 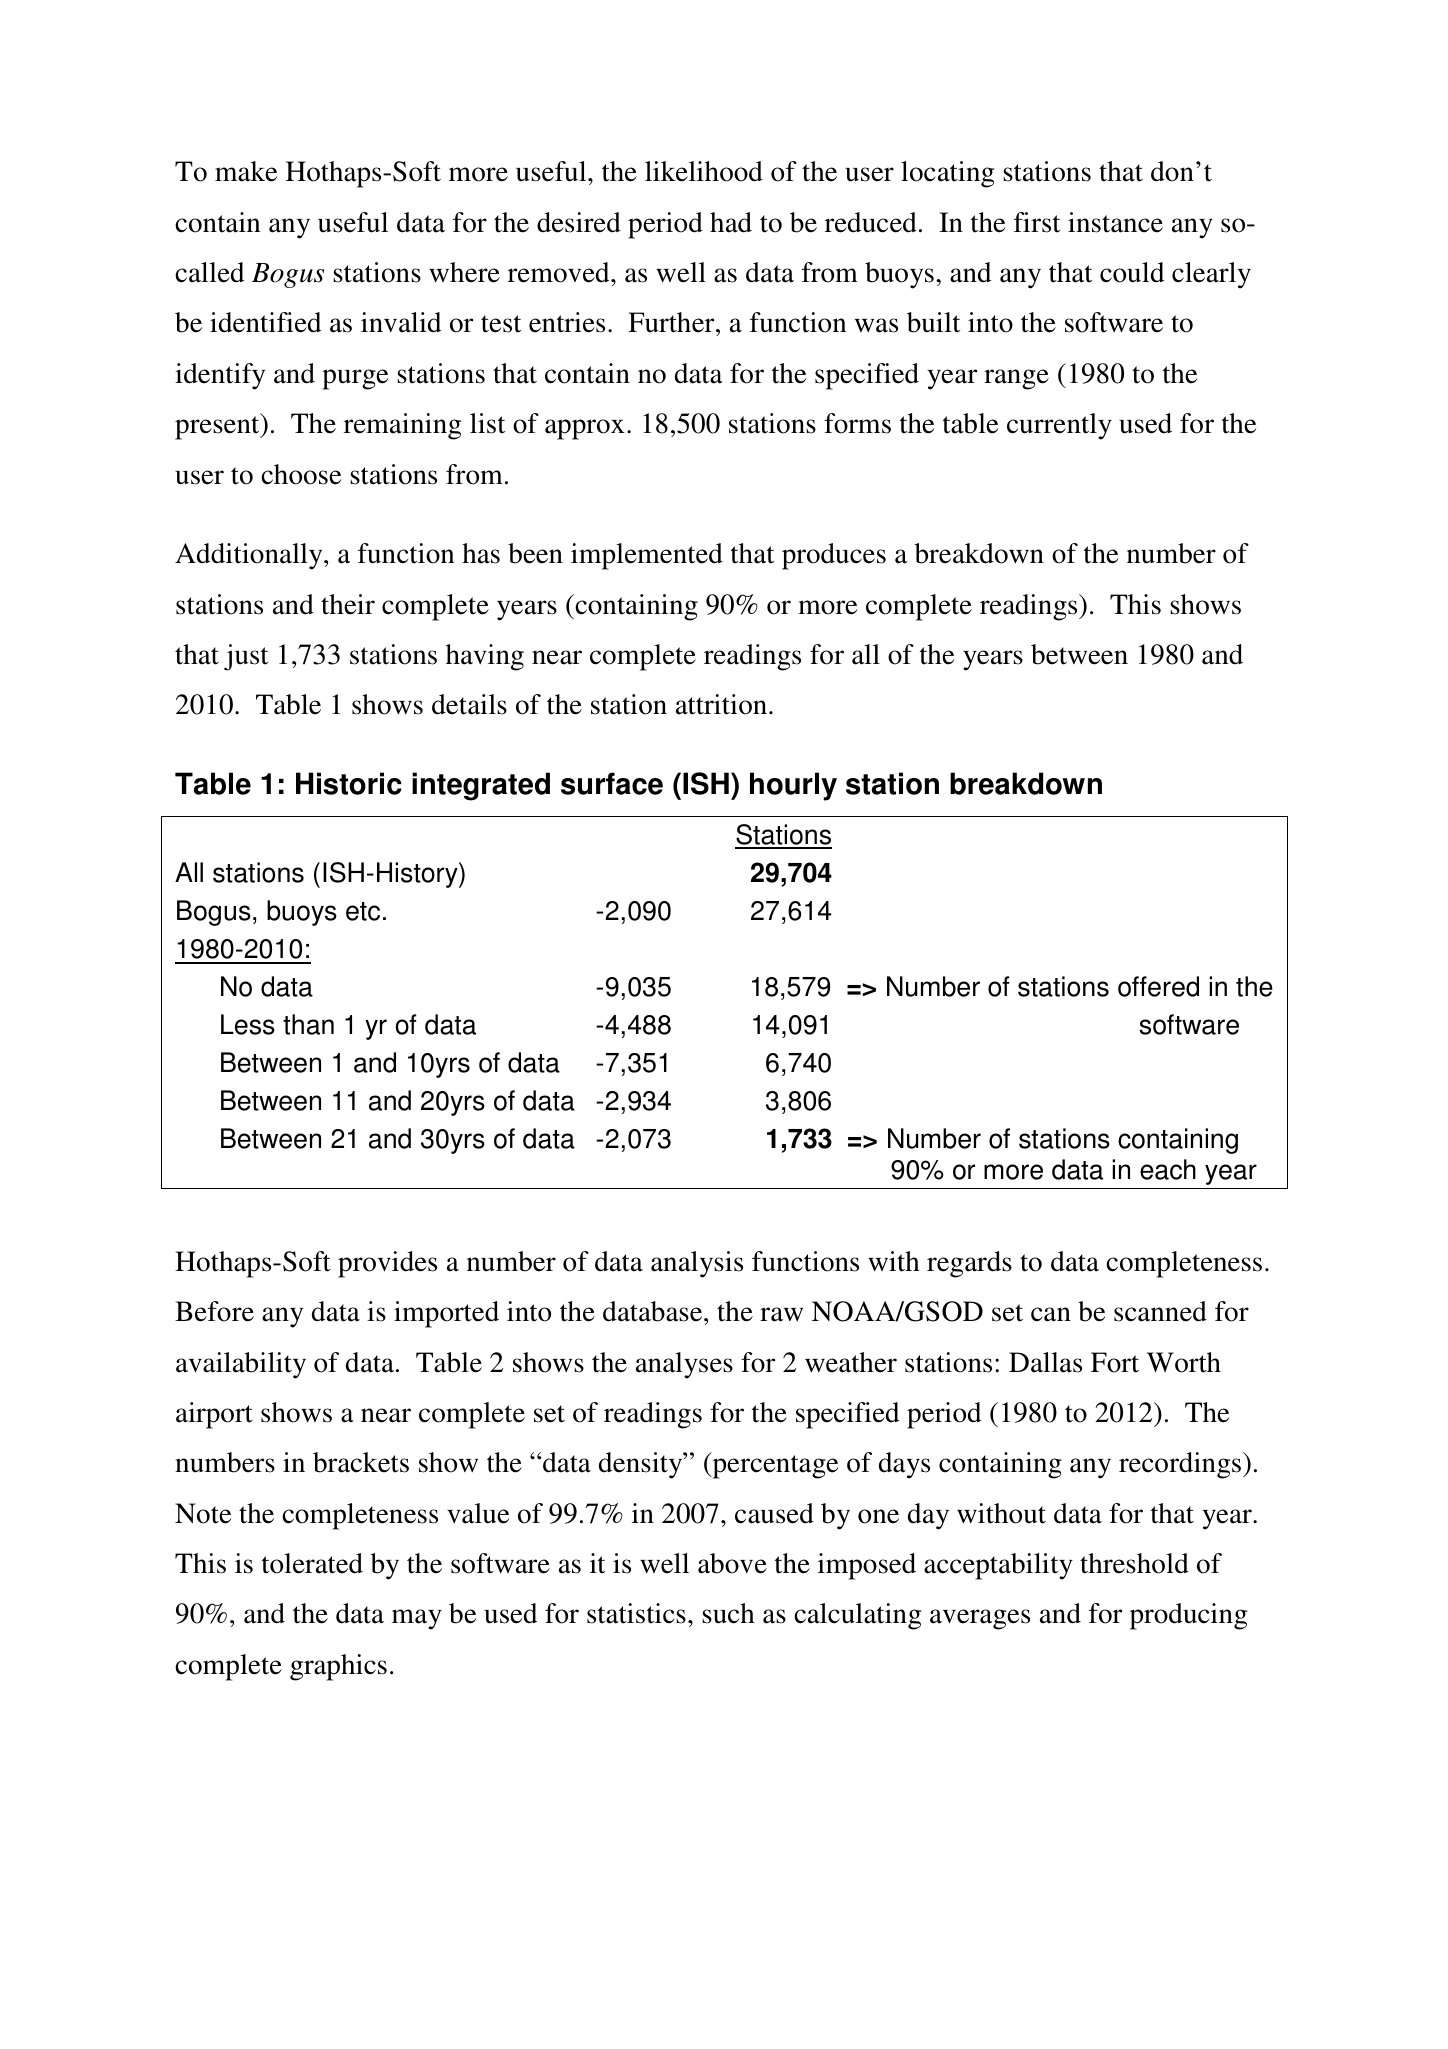 I want to click on offered, so click(x=1158, y=986).
